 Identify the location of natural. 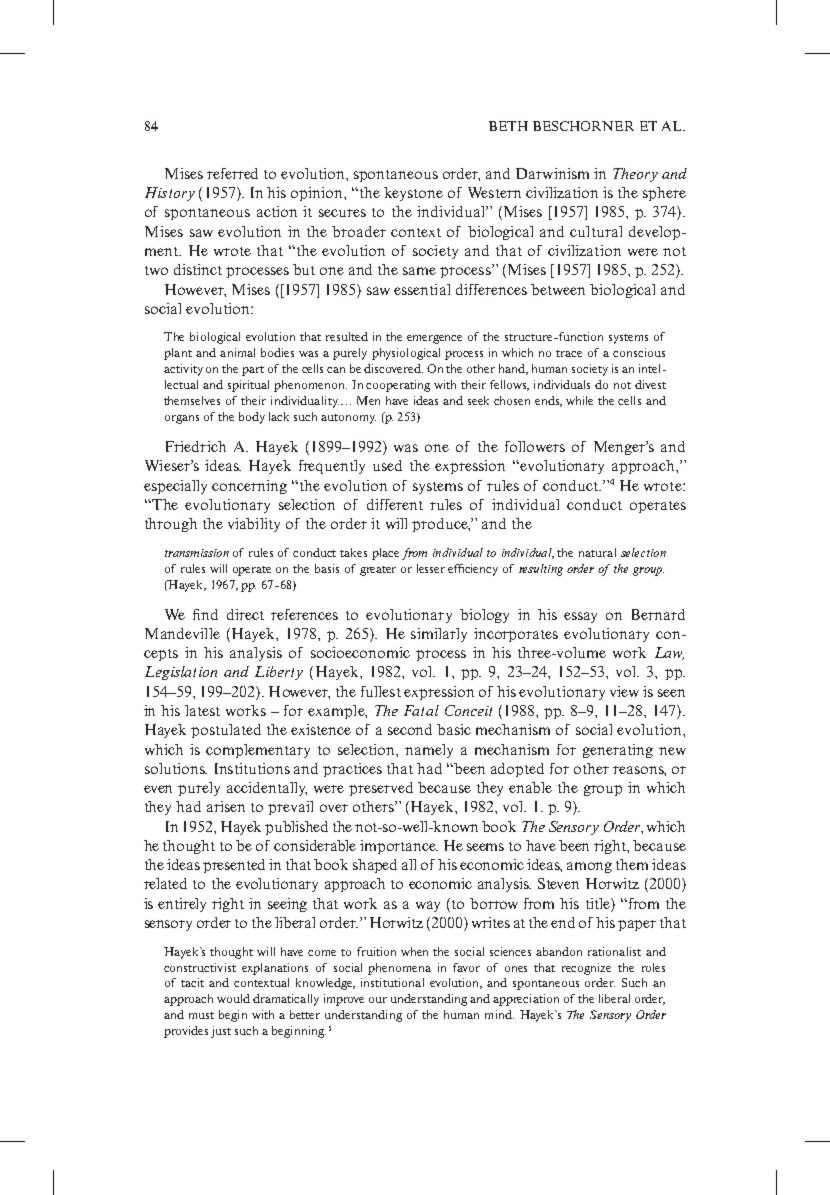
(597, 552).
